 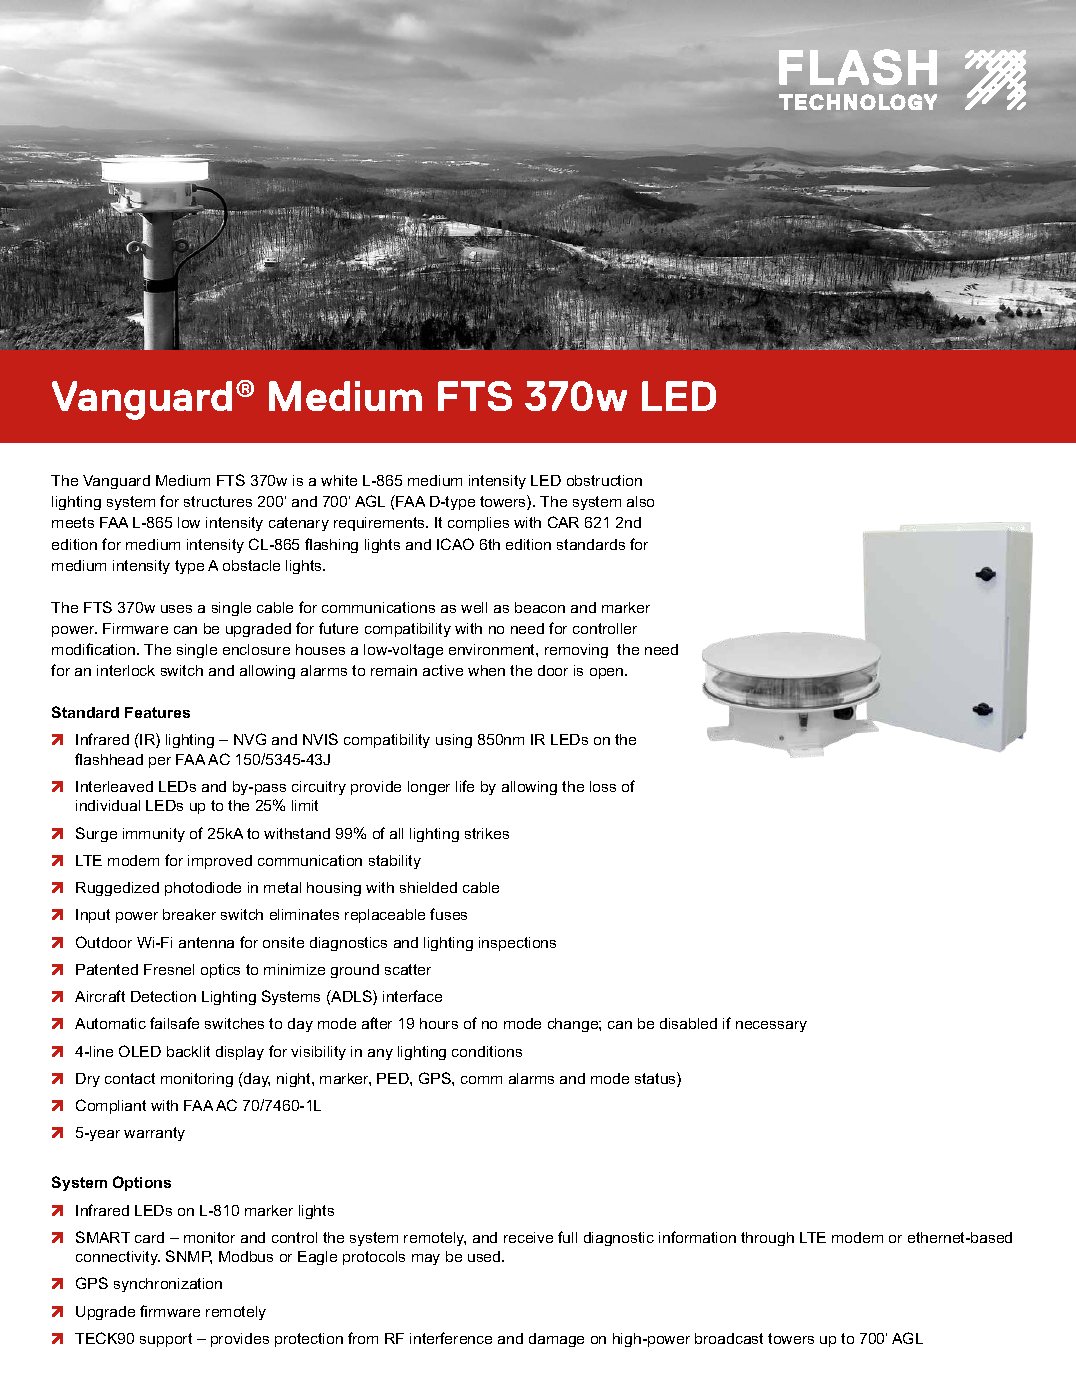 I want to click on requirements, so click(x=381, y=524).
